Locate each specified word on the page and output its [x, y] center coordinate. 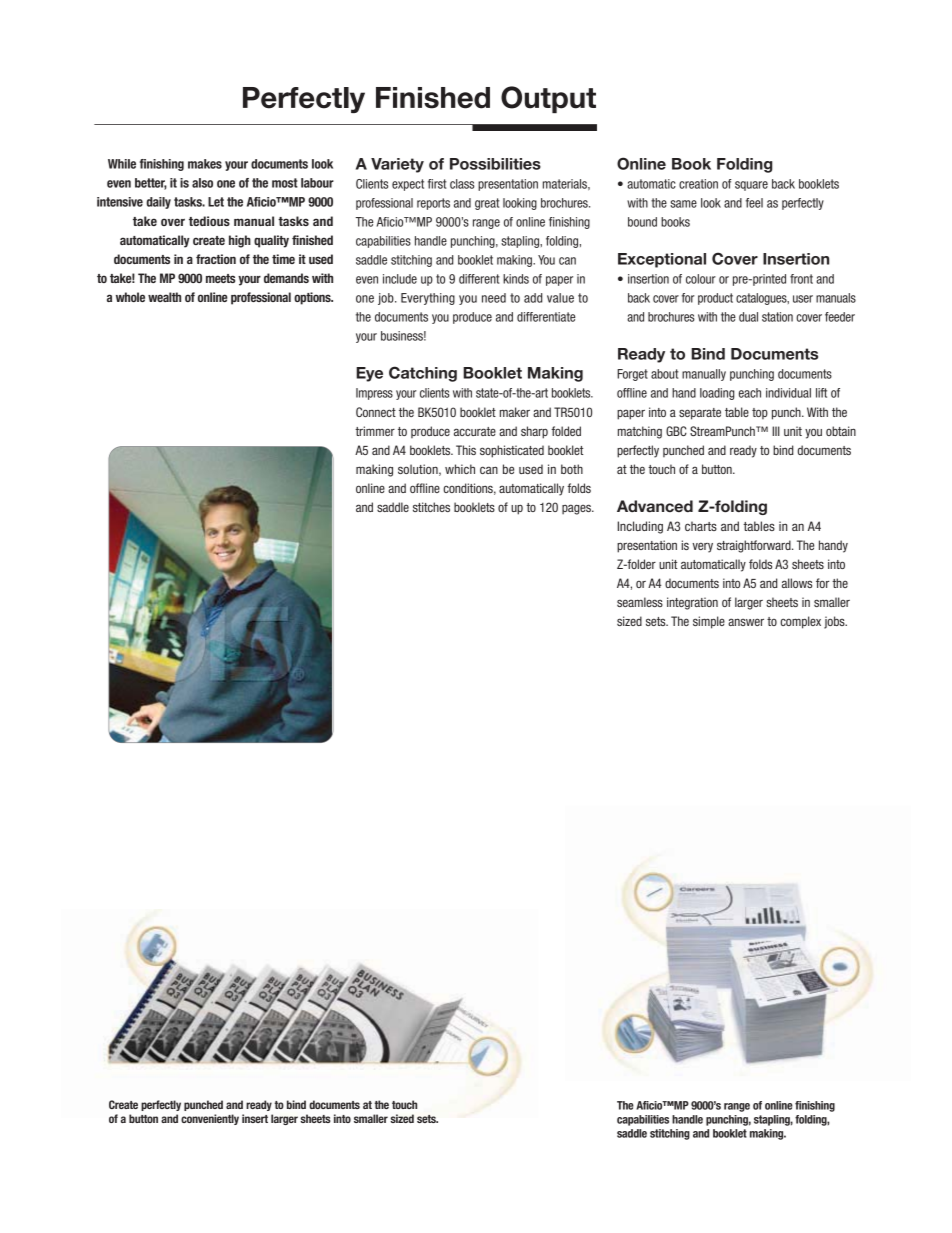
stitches [431, 507]
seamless [640, 602]
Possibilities [495, 164]
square [751, 186]
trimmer [375, 431]
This [466, 450]
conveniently [210, 1119]
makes [205, 164]
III [776, 431]
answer [746, 622]
